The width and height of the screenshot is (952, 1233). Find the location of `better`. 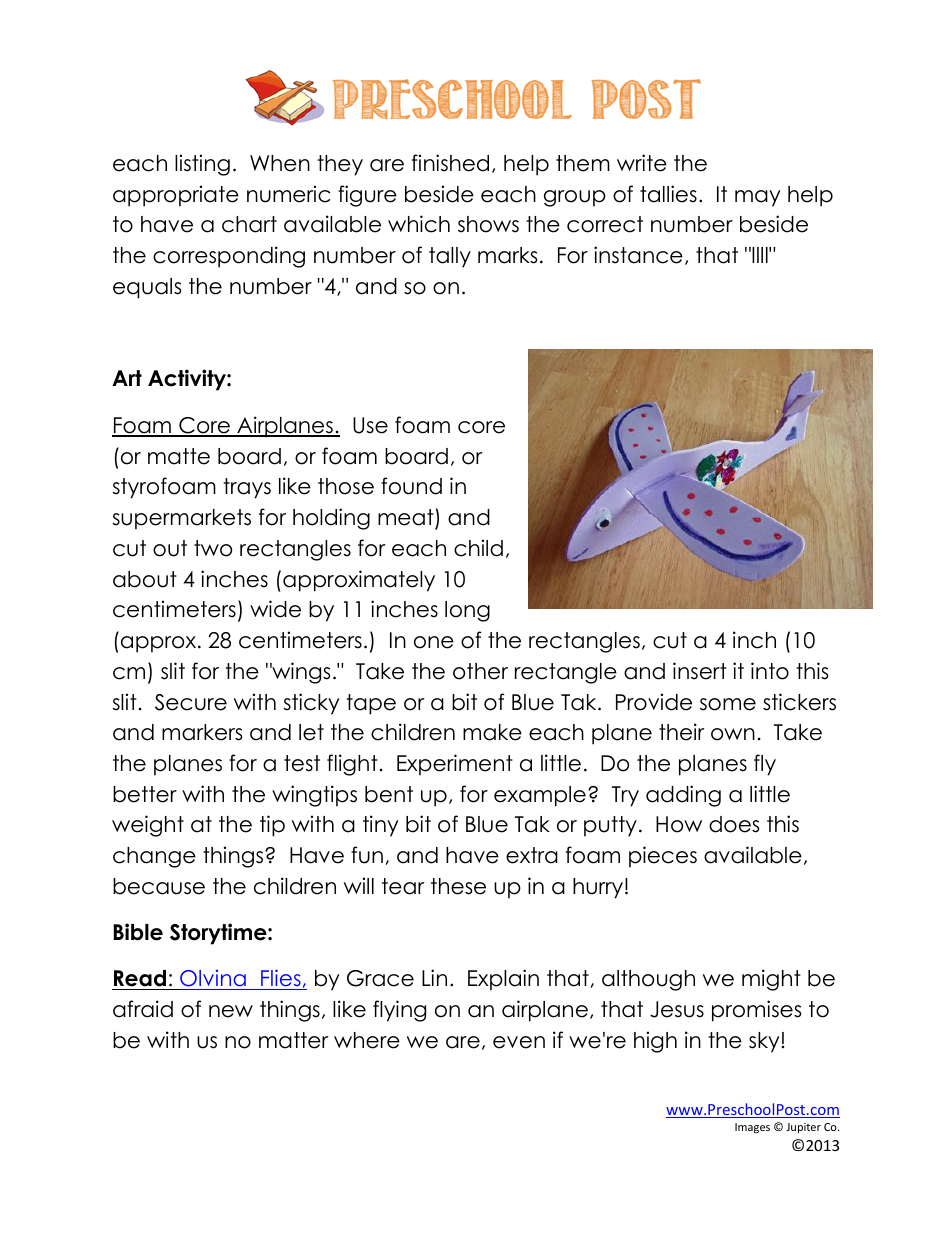

better is located at coordinates (145, 794).
